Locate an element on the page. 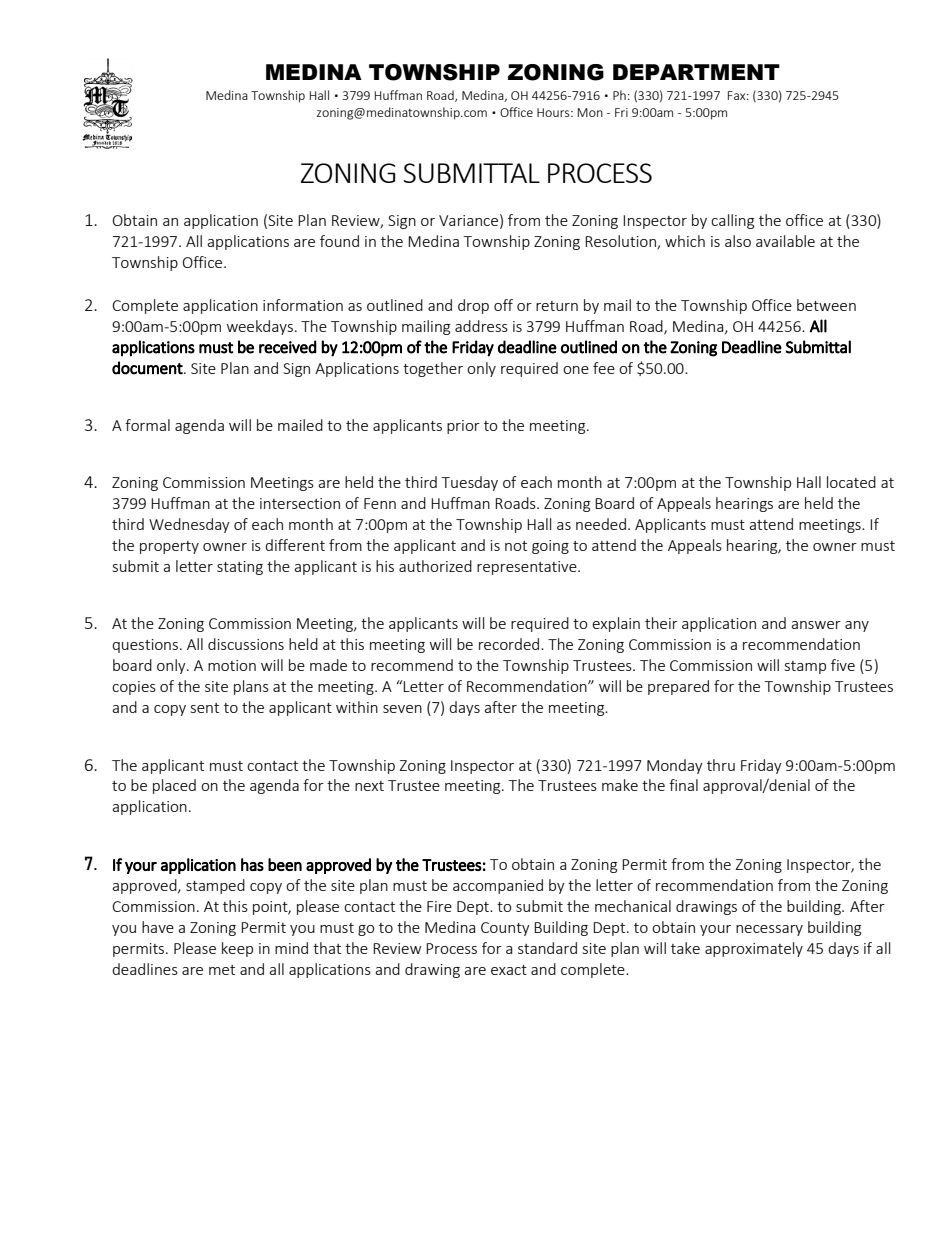 This page has height=1233, width=952. keep is located at coordinates (237, 949).
